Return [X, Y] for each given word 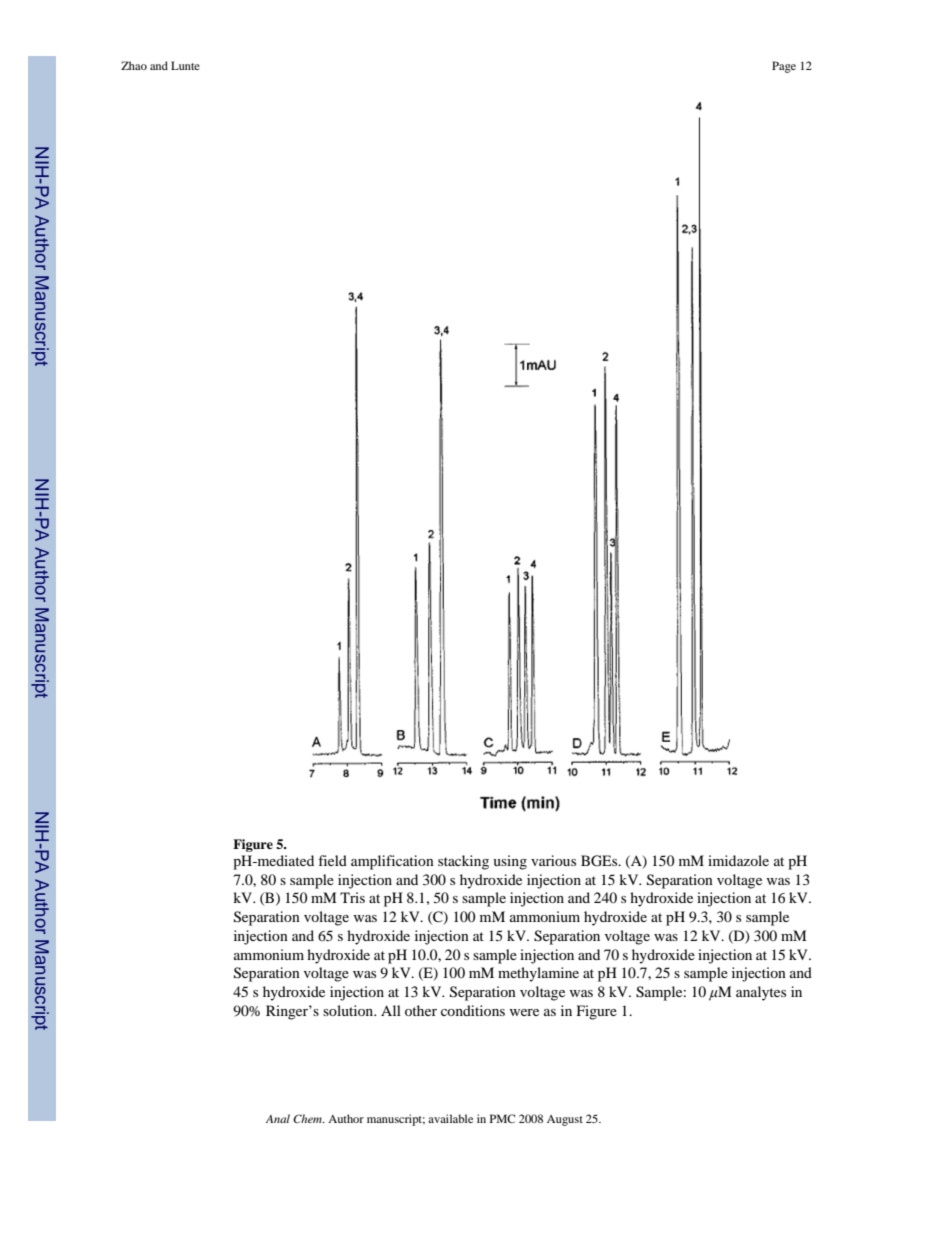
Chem [308, 1118]
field [332, 860]
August [565, 1120]
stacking [463, 862]
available [450, 1118]
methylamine [538, 974]
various [553, 860]
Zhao [134, 65]
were [524, 1012]
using [510, 862]
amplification [392, 862]
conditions [473, 1010]
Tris [352, 897]
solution [349, 1010]
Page [784, 67]
